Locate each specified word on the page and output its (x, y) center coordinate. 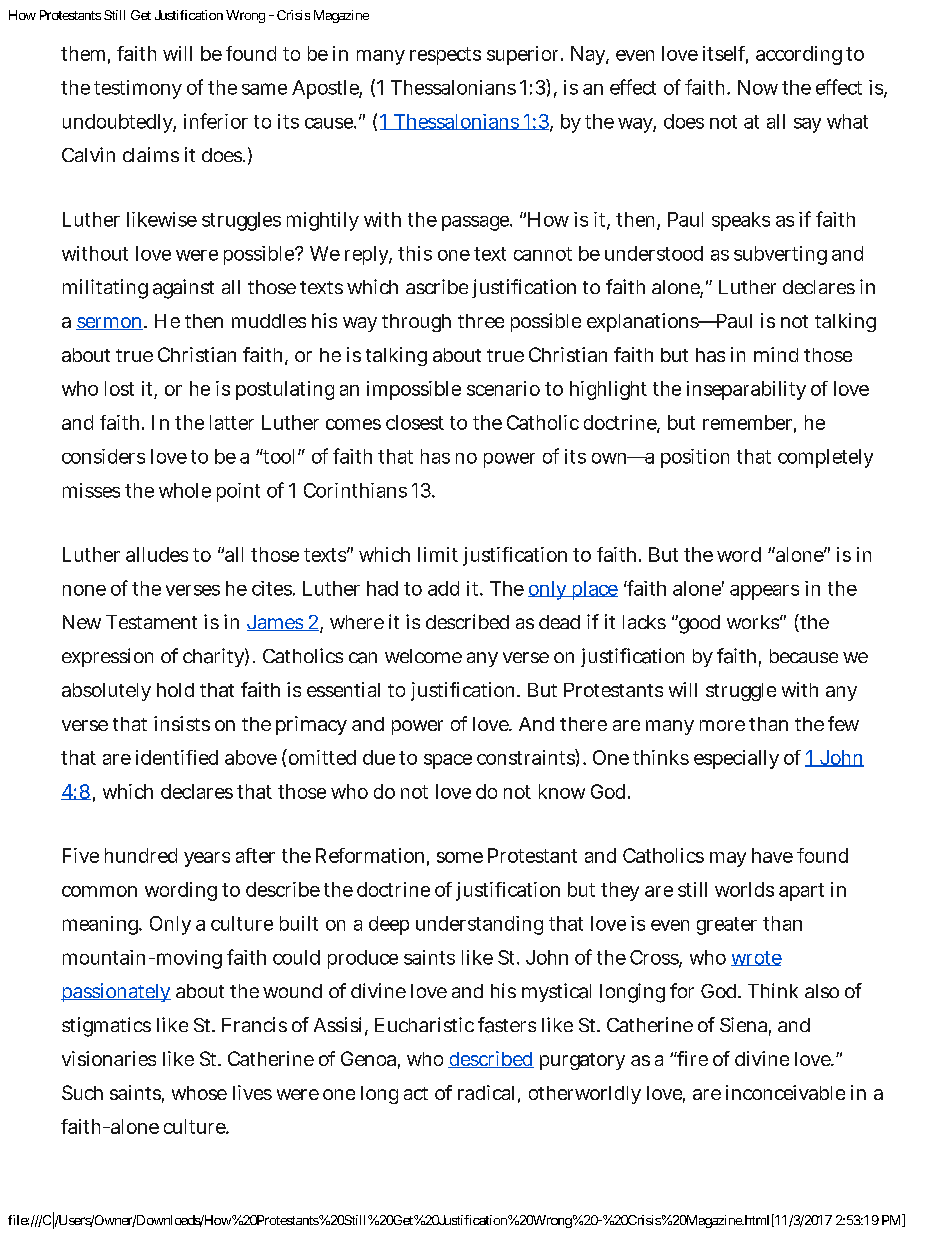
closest (415, 422)
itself (725, 54)
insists (182, 723)
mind (776, 354)
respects (445, 56)
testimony (138, 89)
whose (199, 1093)
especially (736, 759)
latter (232, 422)
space (448, 761)
